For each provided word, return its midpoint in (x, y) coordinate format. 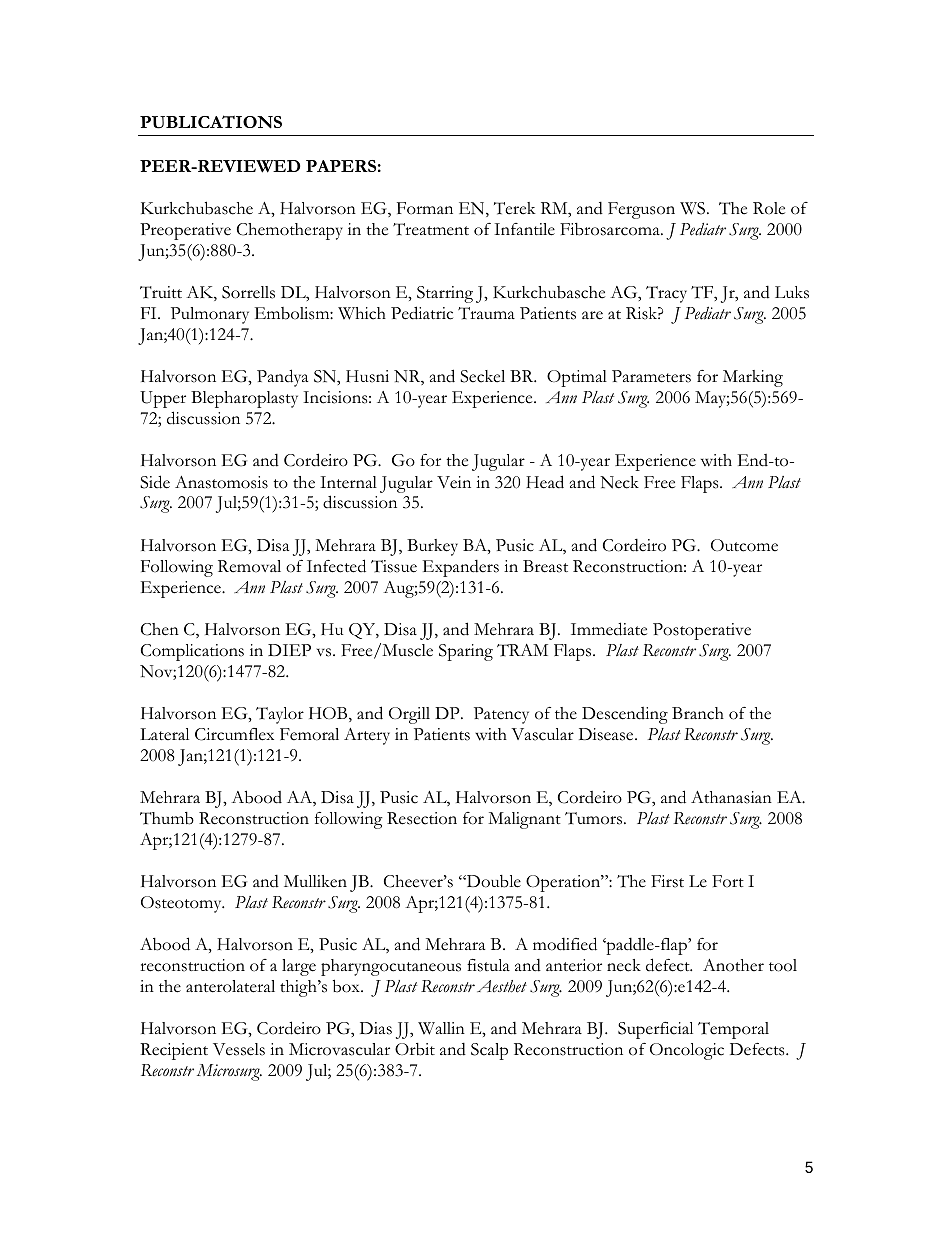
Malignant (524, 820)
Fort (728, 881)
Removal (249, 566)
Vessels (239, 1049)
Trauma (486, 313)
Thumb (167, 818)
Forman (425, 208)
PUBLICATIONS (211, 122)
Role (769, 208)
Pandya (282, 378)
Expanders (461, 568)
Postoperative (702, 631)
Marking (753, 378)
